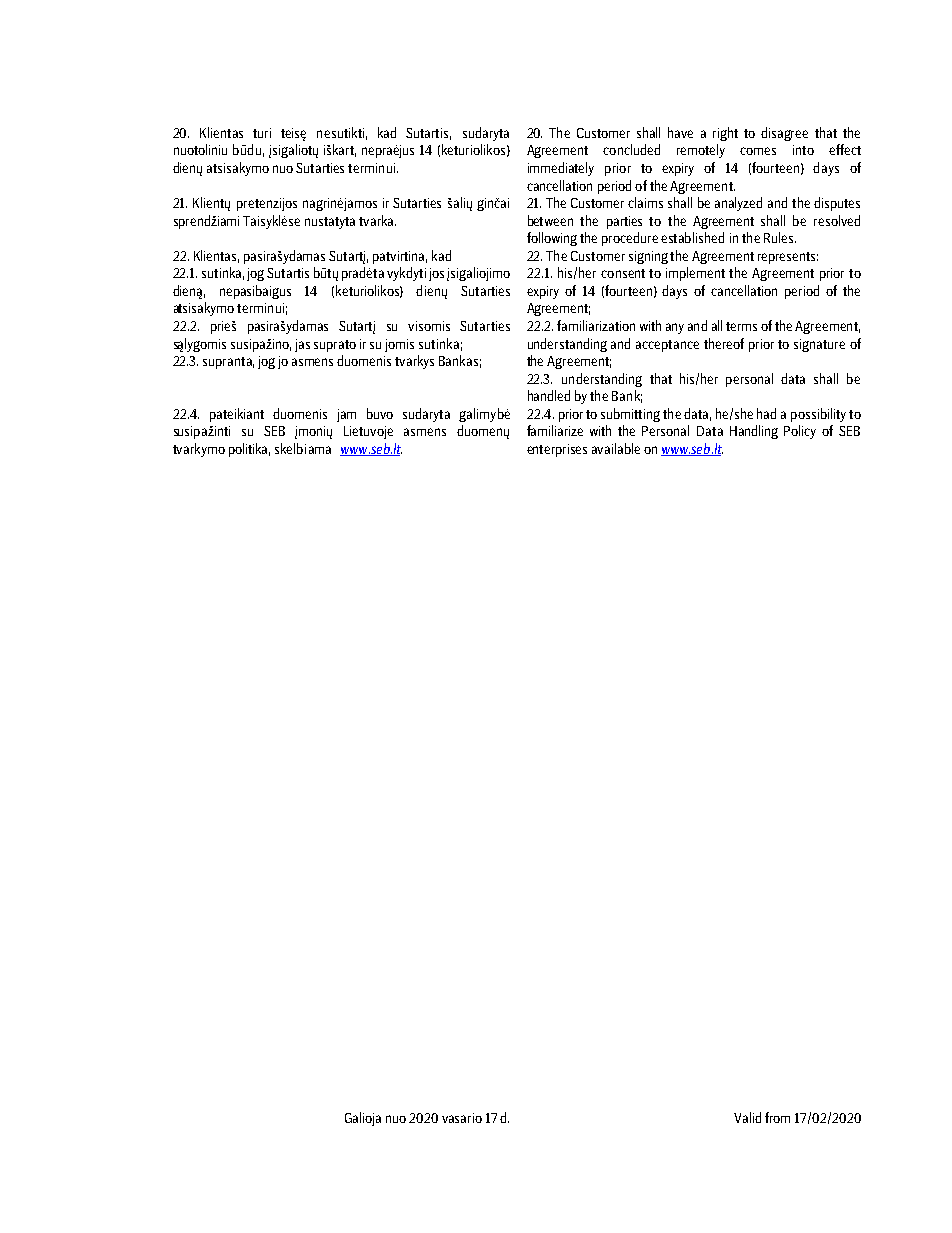 The width and height of the screenshot is (952, 1233). I want to click on from, so click(777, 1117).
